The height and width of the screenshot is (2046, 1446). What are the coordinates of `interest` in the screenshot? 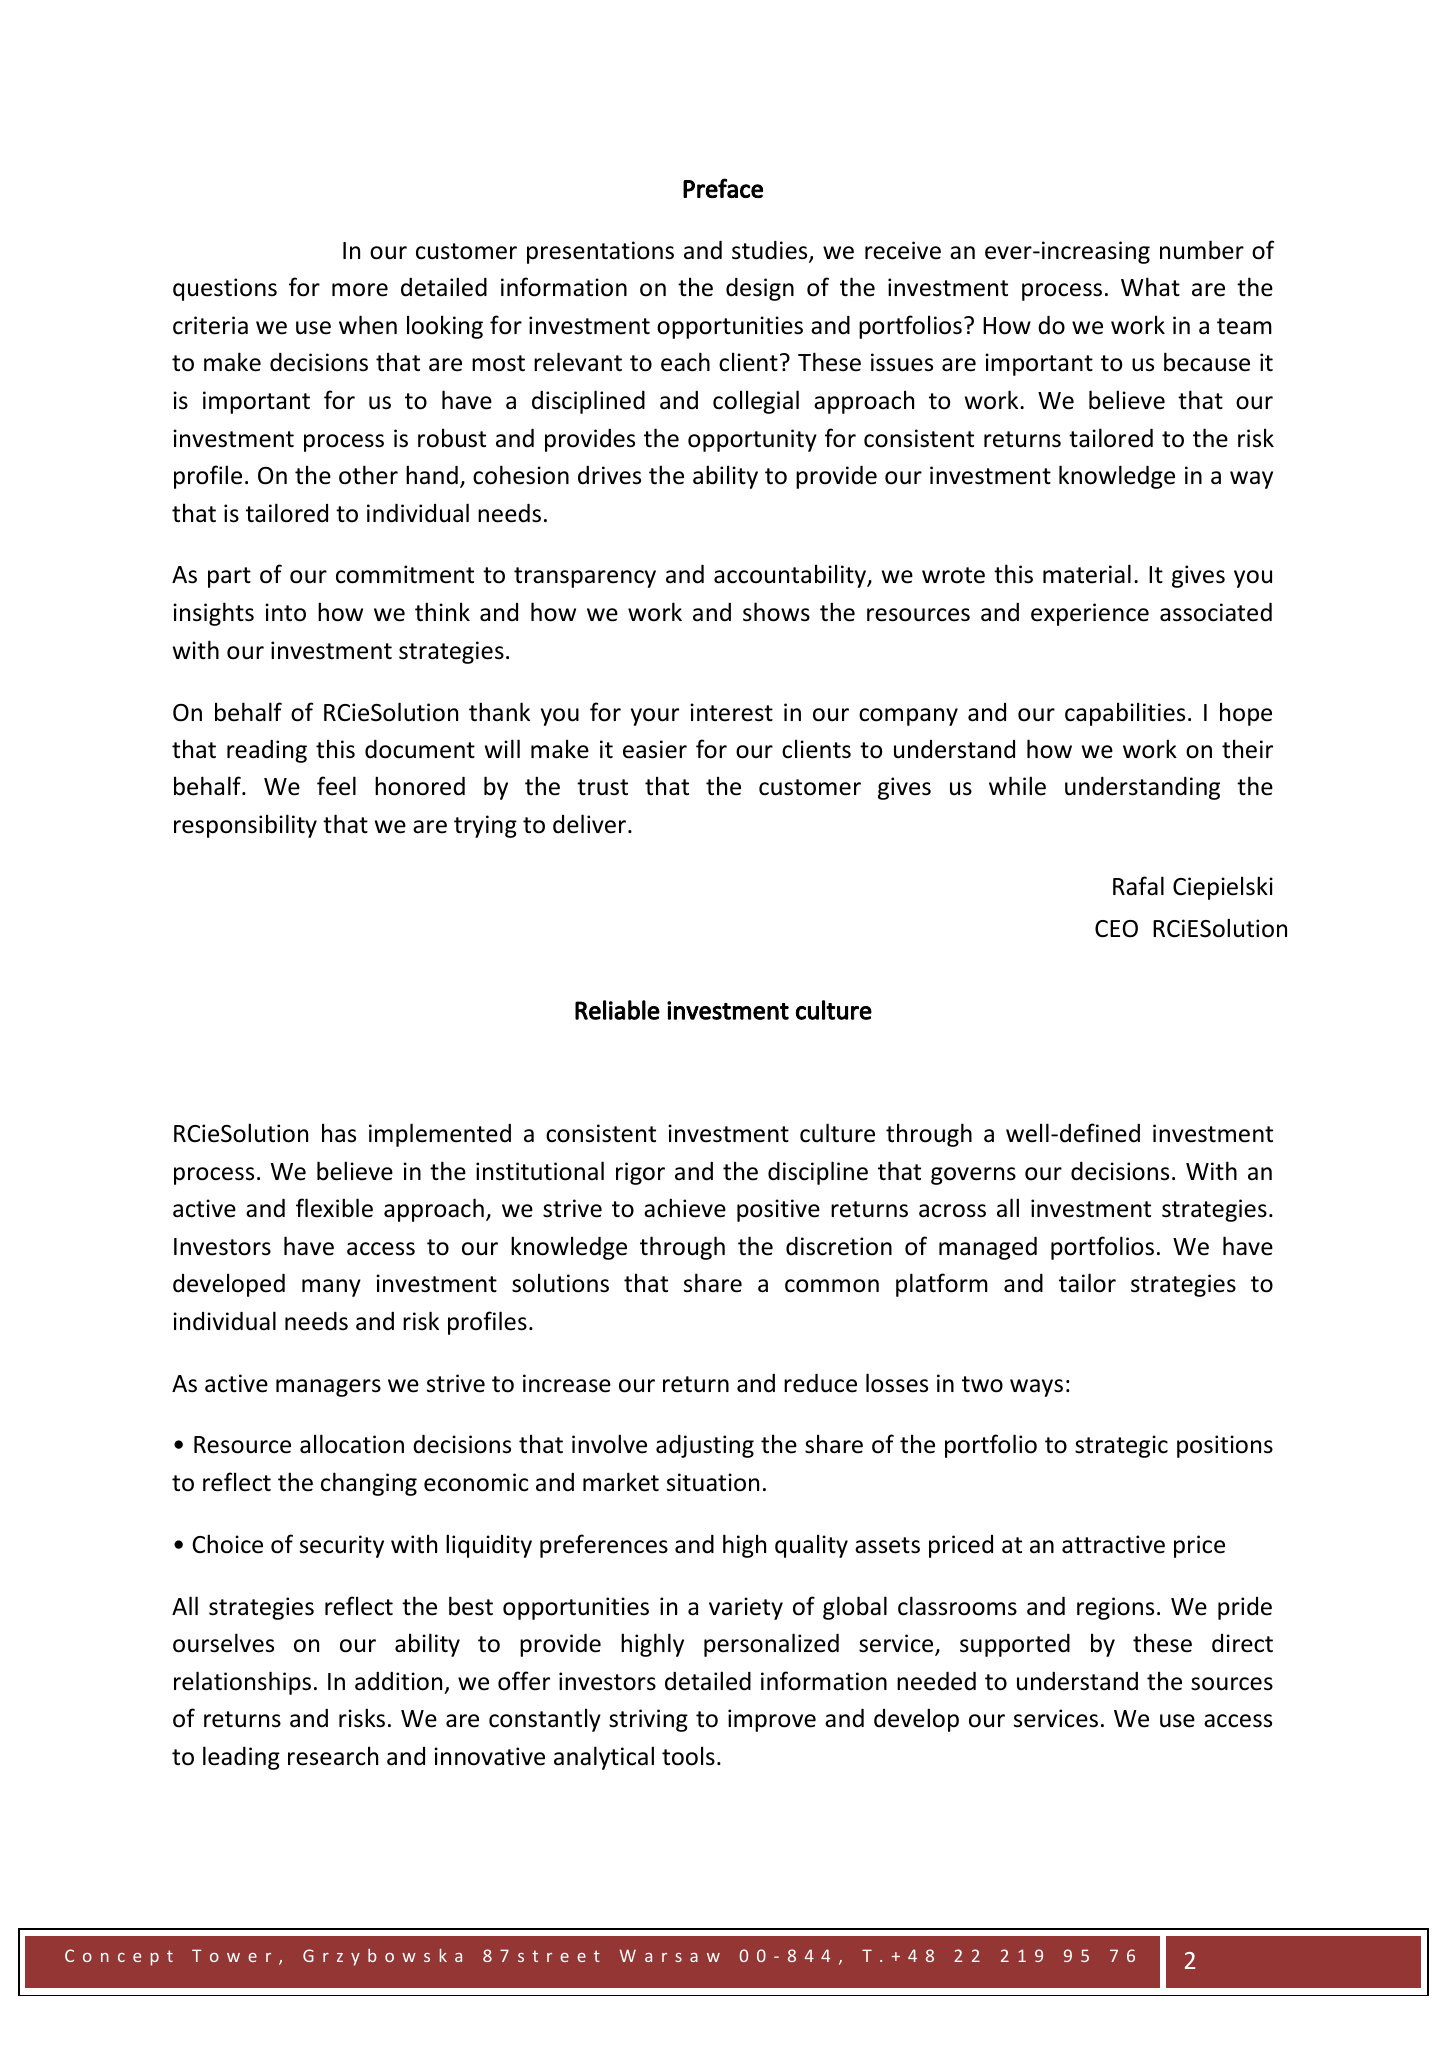 It's located at (731, 712).
